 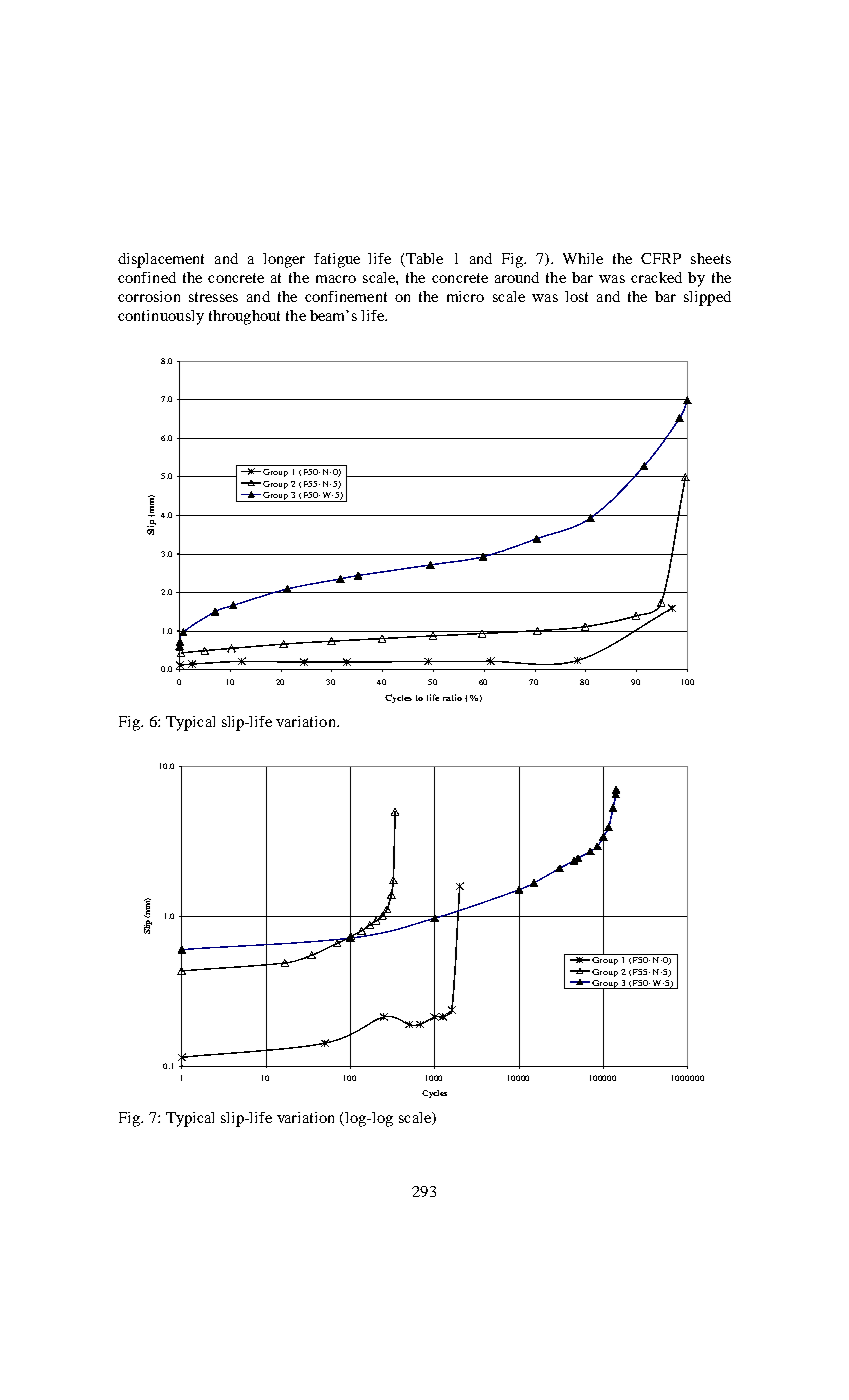 What do you see at coordinates (452, 697) in the screenshot?
I see `ratio` at bounding box center [452, 697].
